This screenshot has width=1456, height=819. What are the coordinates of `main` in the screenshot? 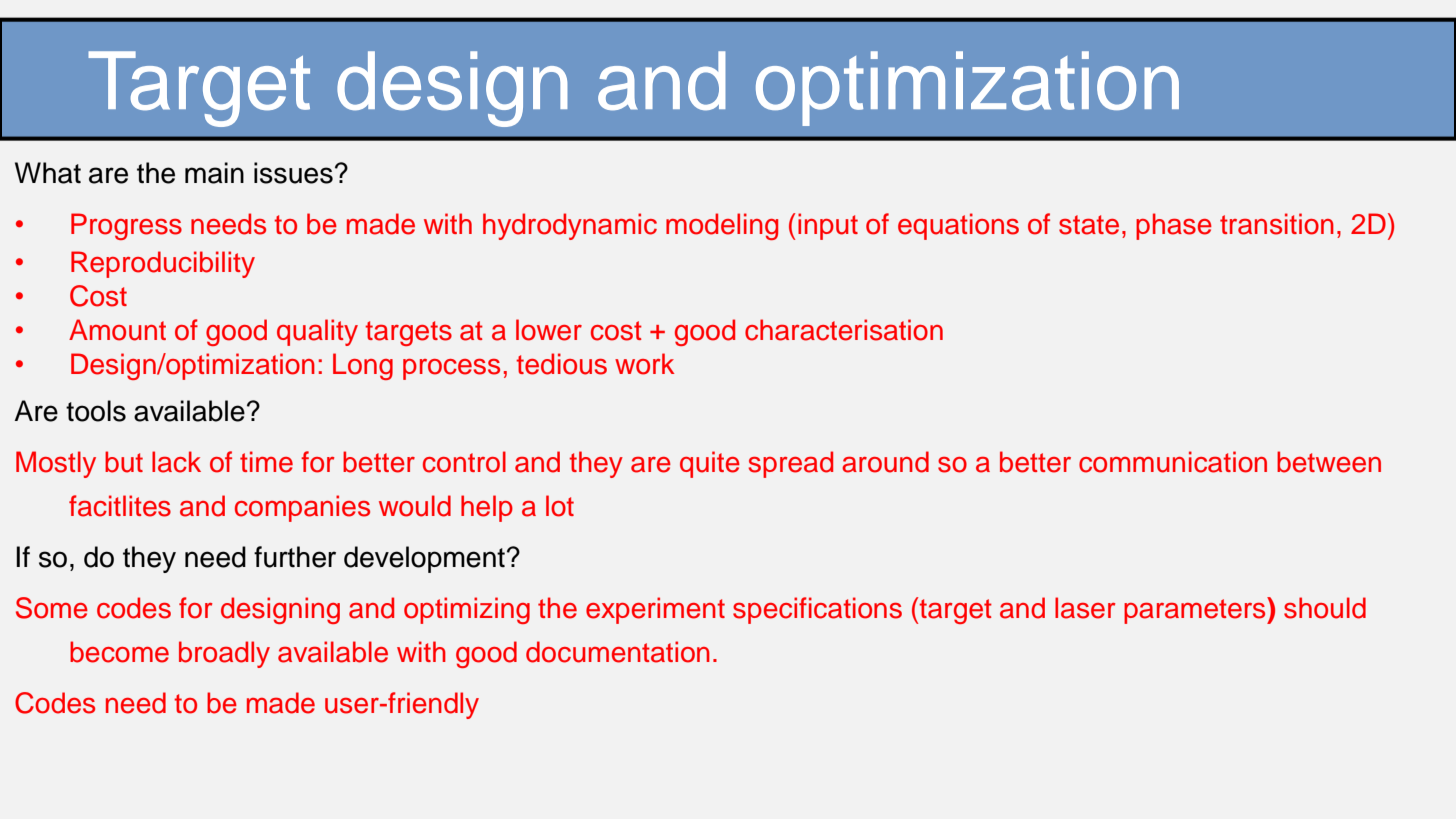 It's located at (214, 173).
